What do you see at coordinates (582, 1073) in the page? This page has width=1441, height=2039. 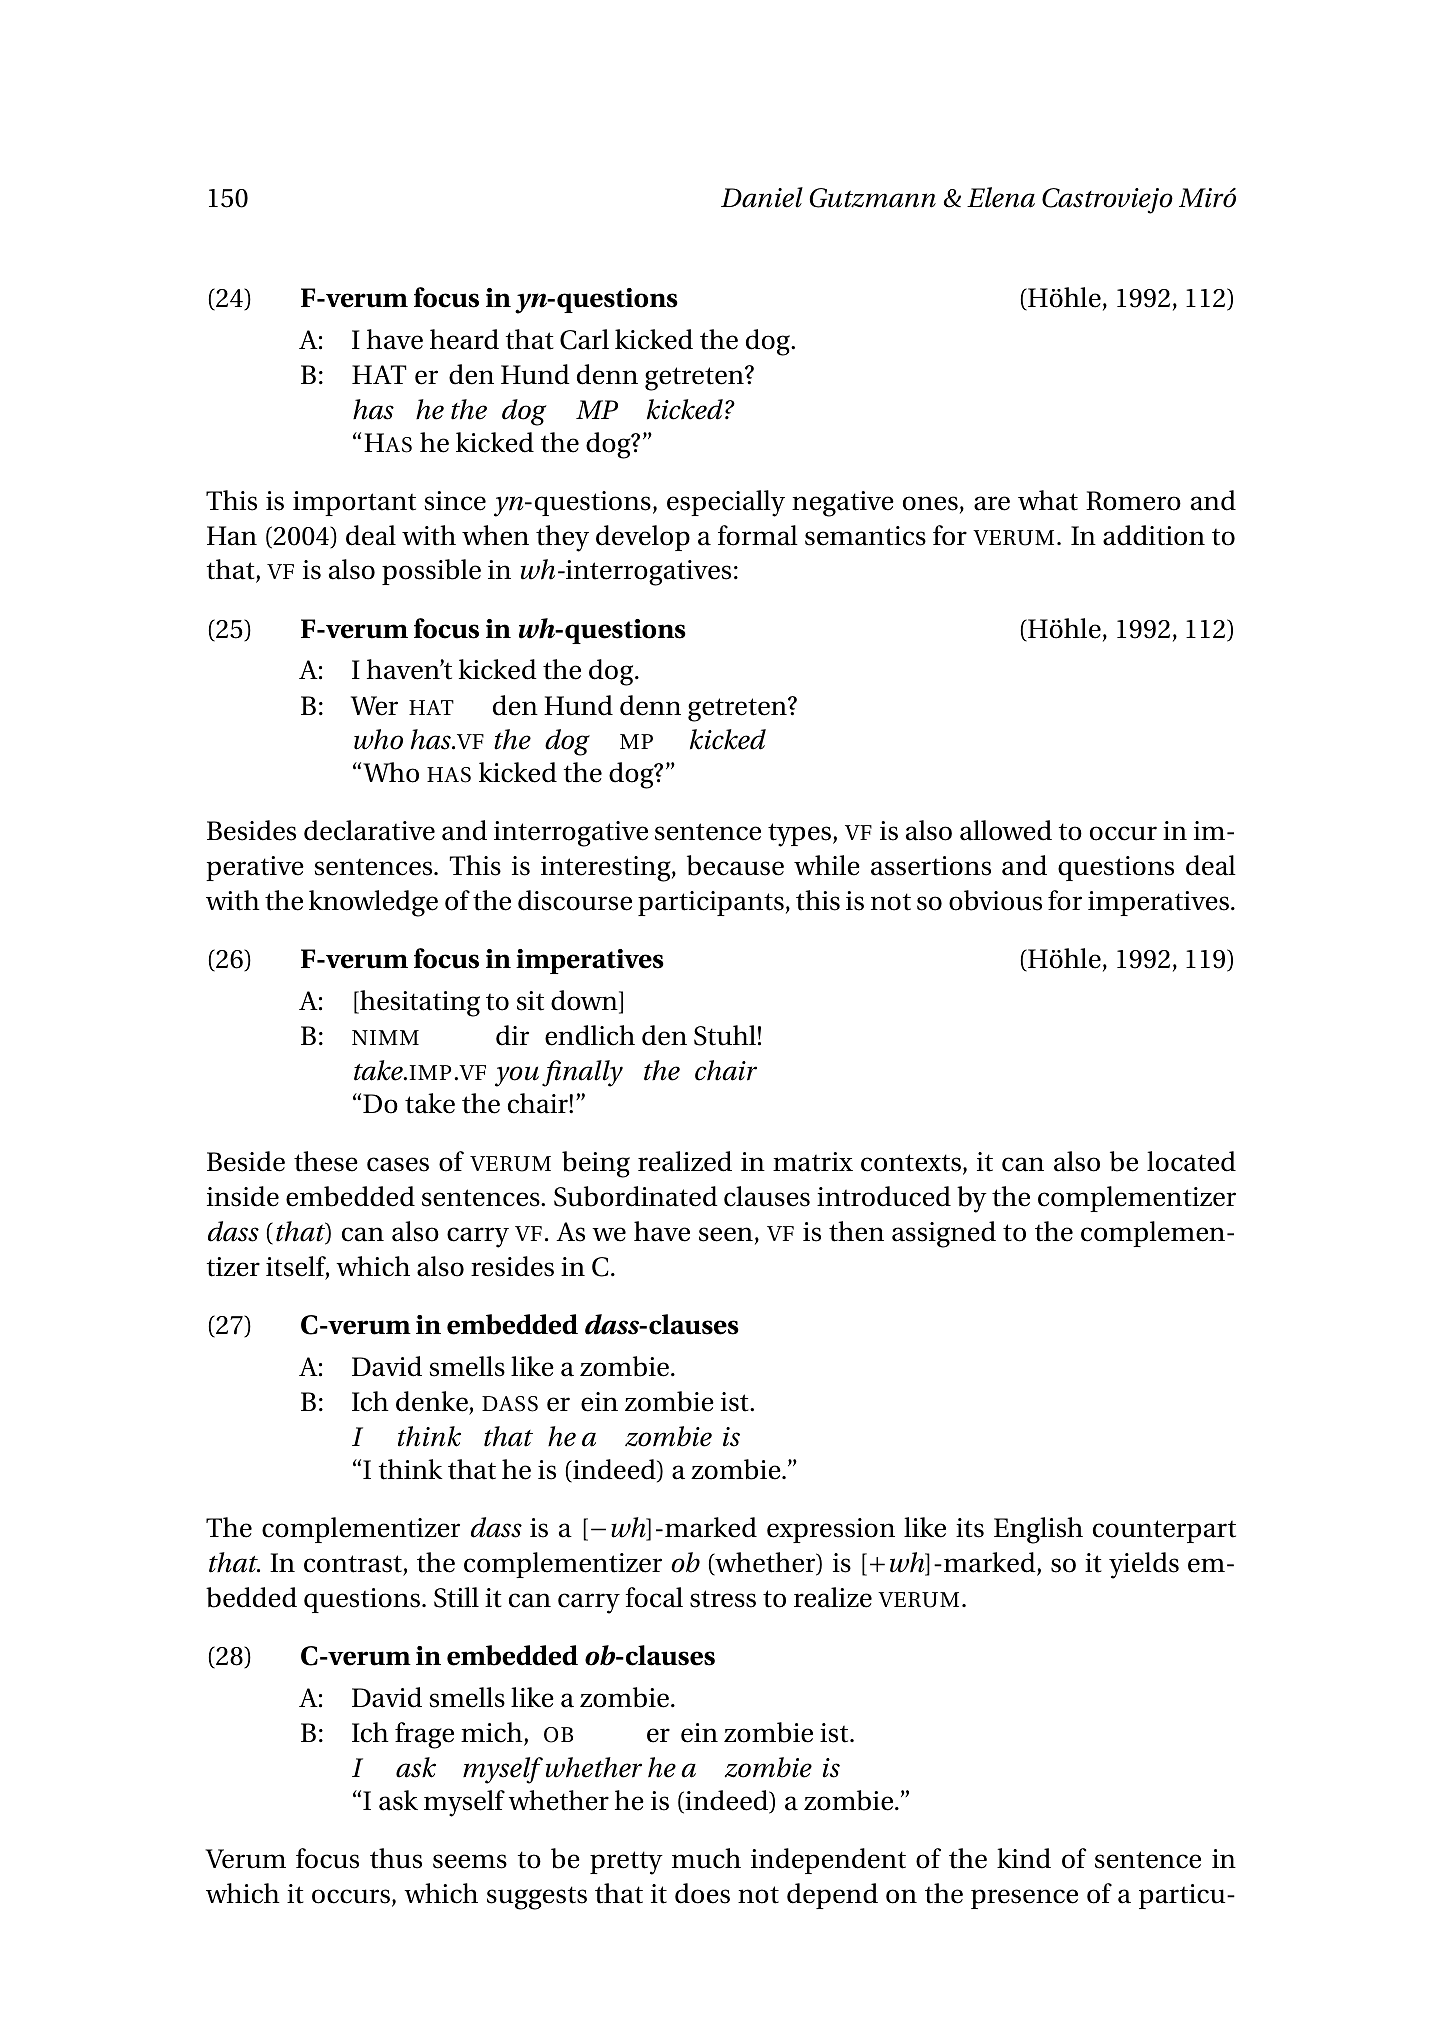 I see `finally` at bounding box center [582, 1073].
